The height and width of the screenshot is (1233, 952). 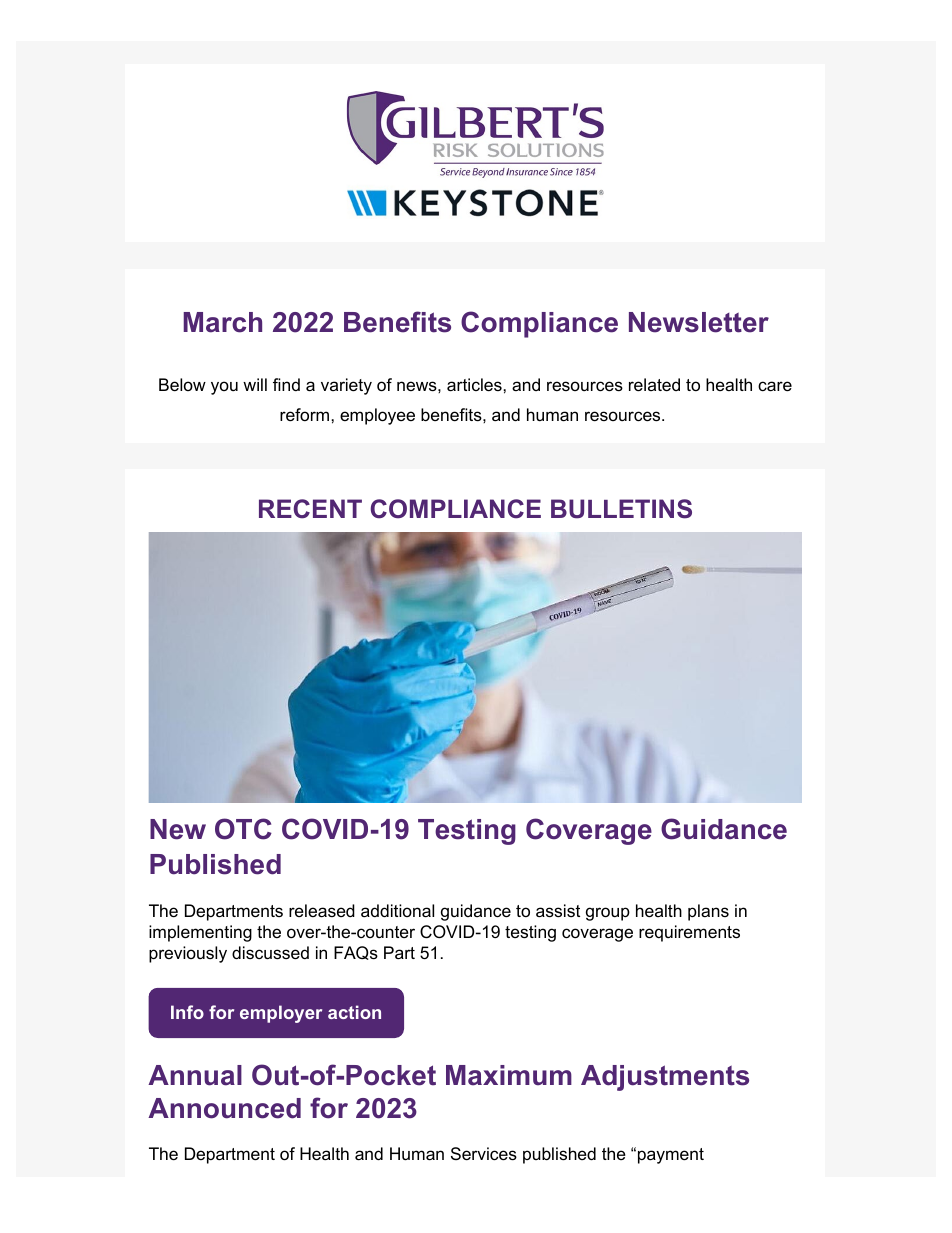 What do you see at coordinates (654, 385) in the screenshot?
I see `related` at bounding box center [654, 385].
